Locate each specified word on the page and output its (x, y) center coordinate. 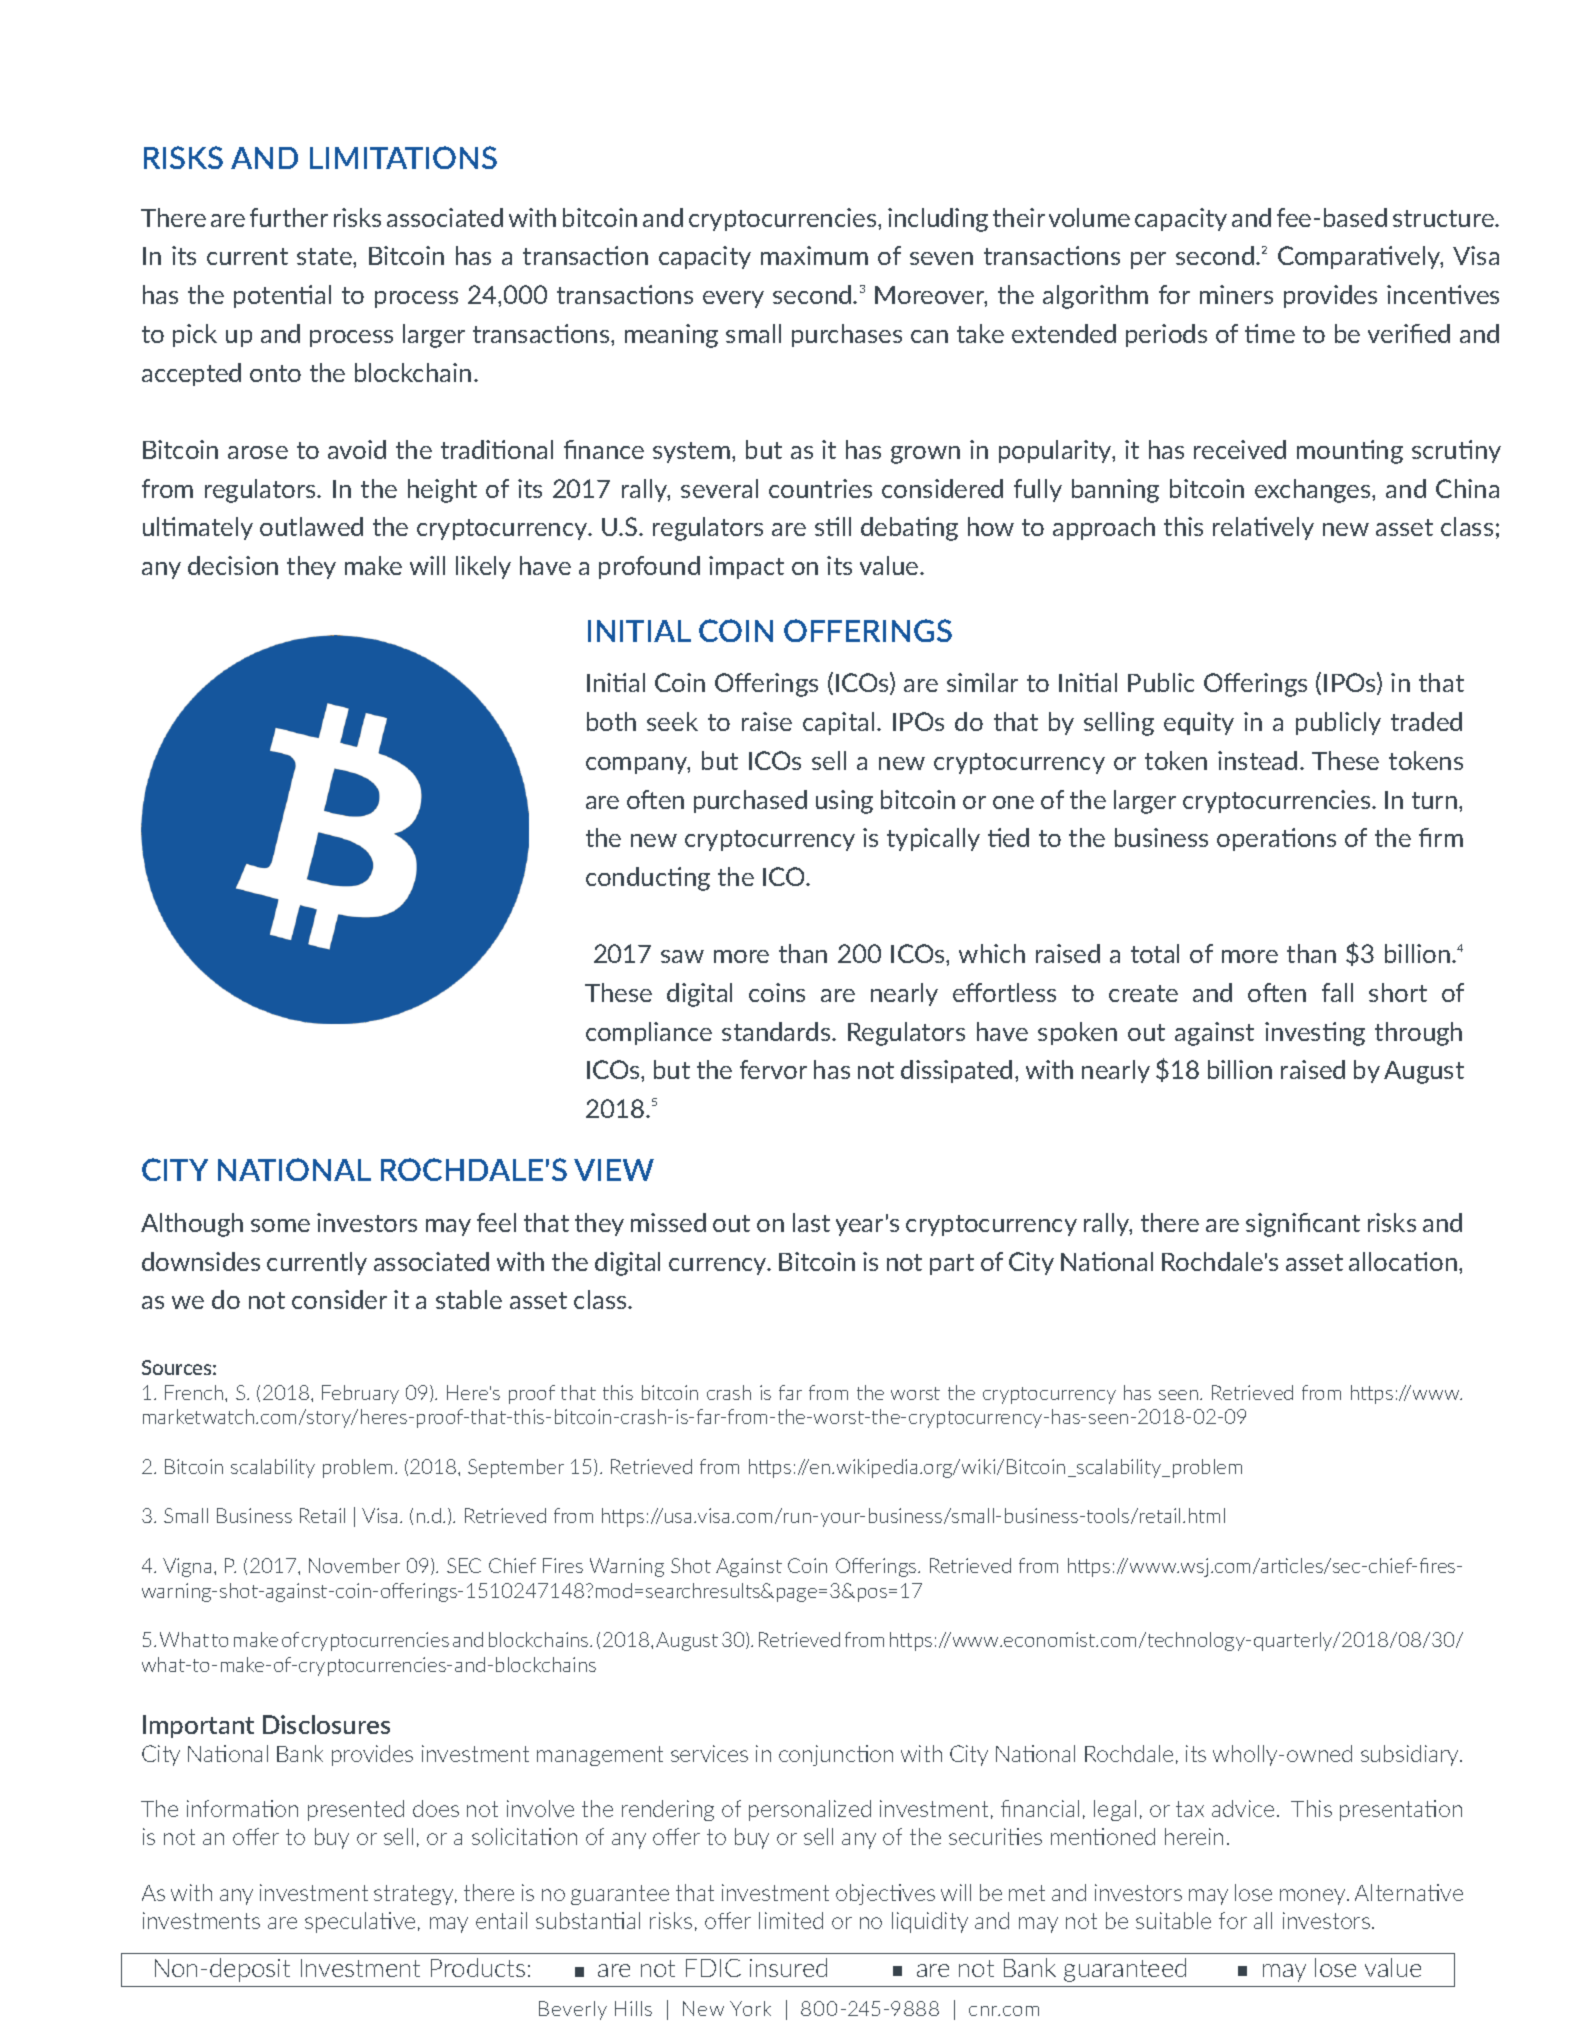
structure (1444, 218)
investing (1315, 1034)
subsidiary (1411, 1755)
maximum (814, 255)
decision (233, 565)
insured (788, 1967)
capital (838, 723)
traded (1426, 721)
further (289, 217)
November (354, 1565)
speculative (360, 1922)
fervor (773, 1069)
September (516, 1468)
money (1314, 1897)
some (280, 1225)
